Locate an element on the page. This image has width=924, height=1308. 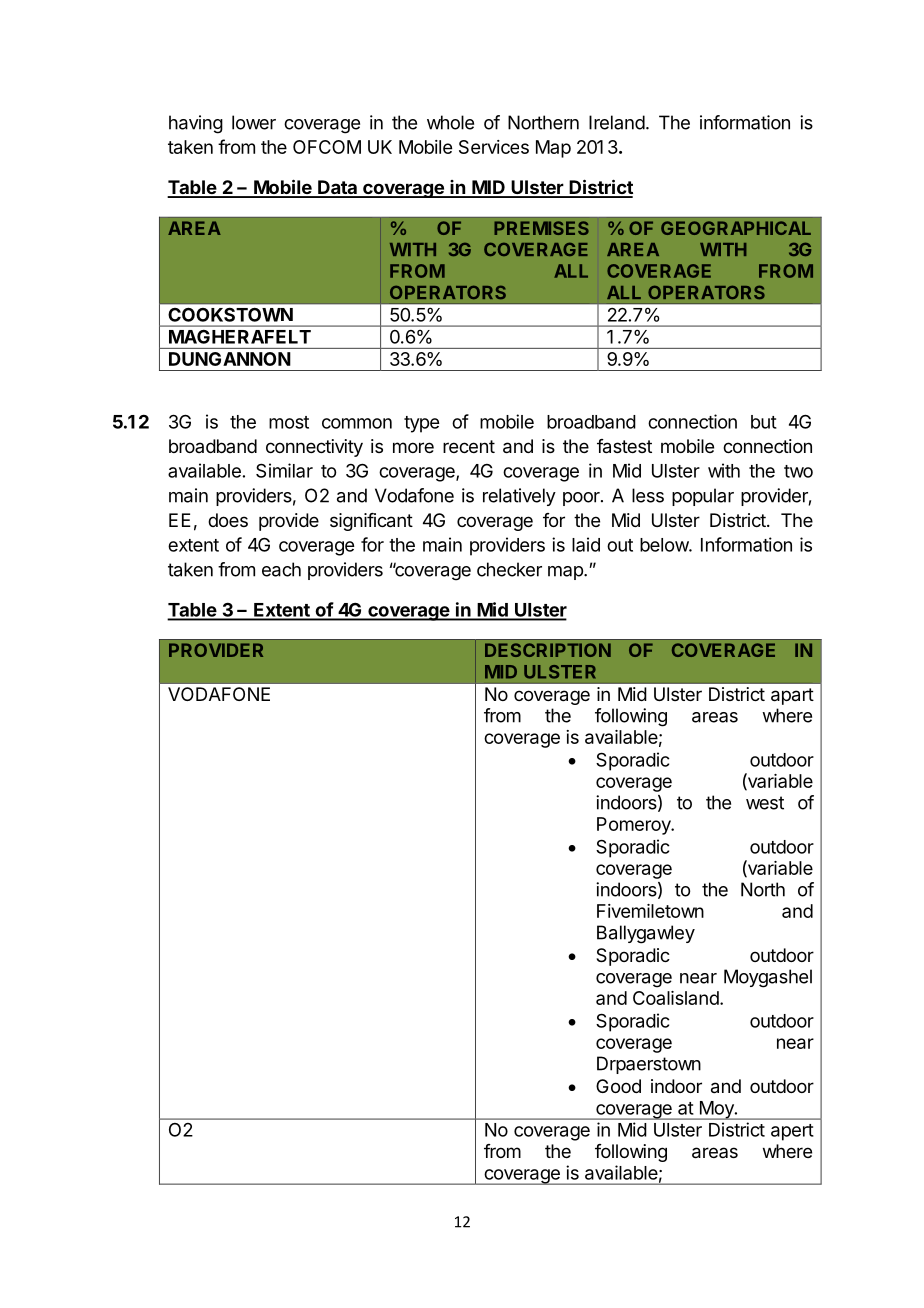
Services is located at coordinates (494, 147).
